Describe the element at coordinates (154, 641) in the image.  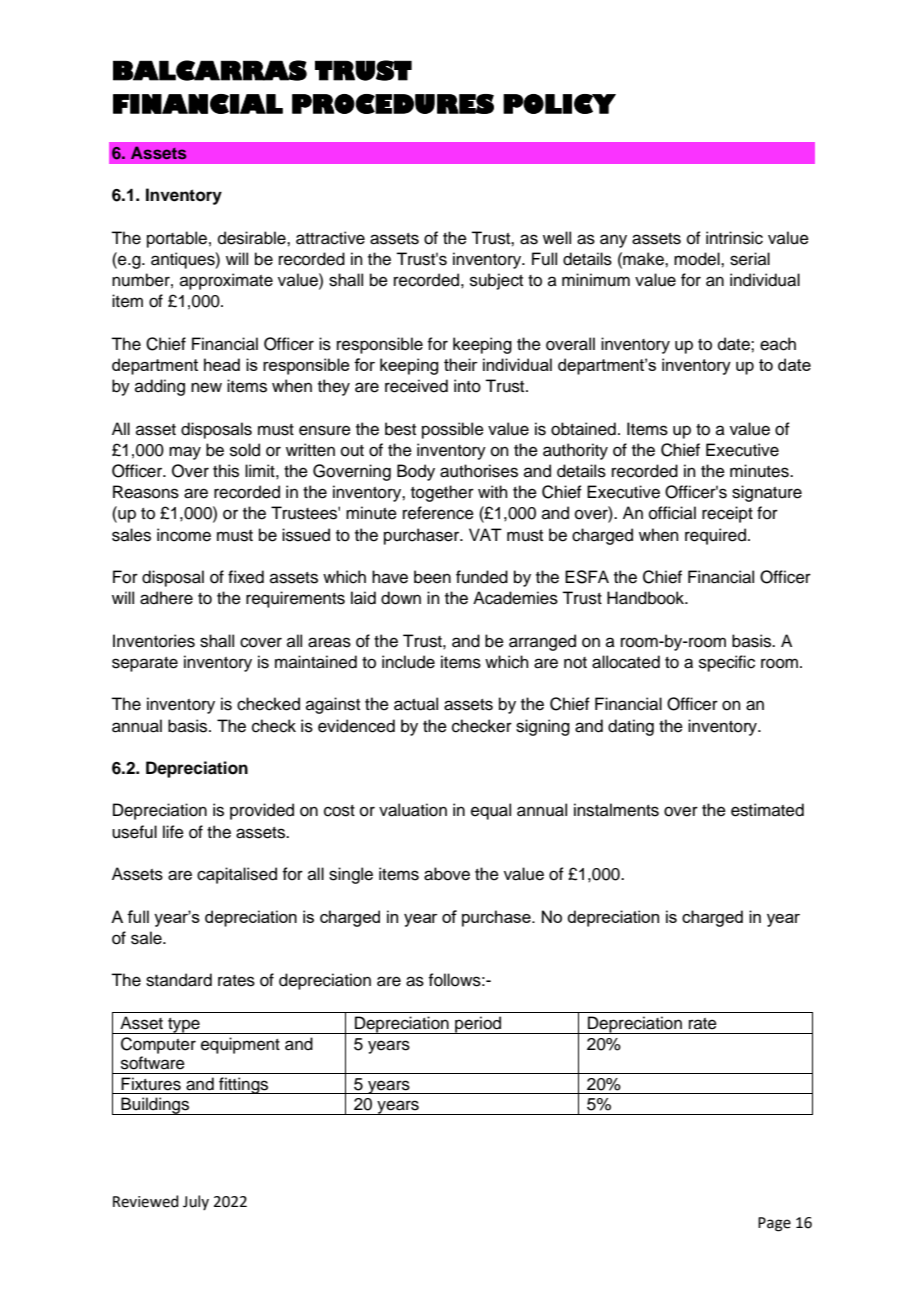
I see `Inventories` at that location.
